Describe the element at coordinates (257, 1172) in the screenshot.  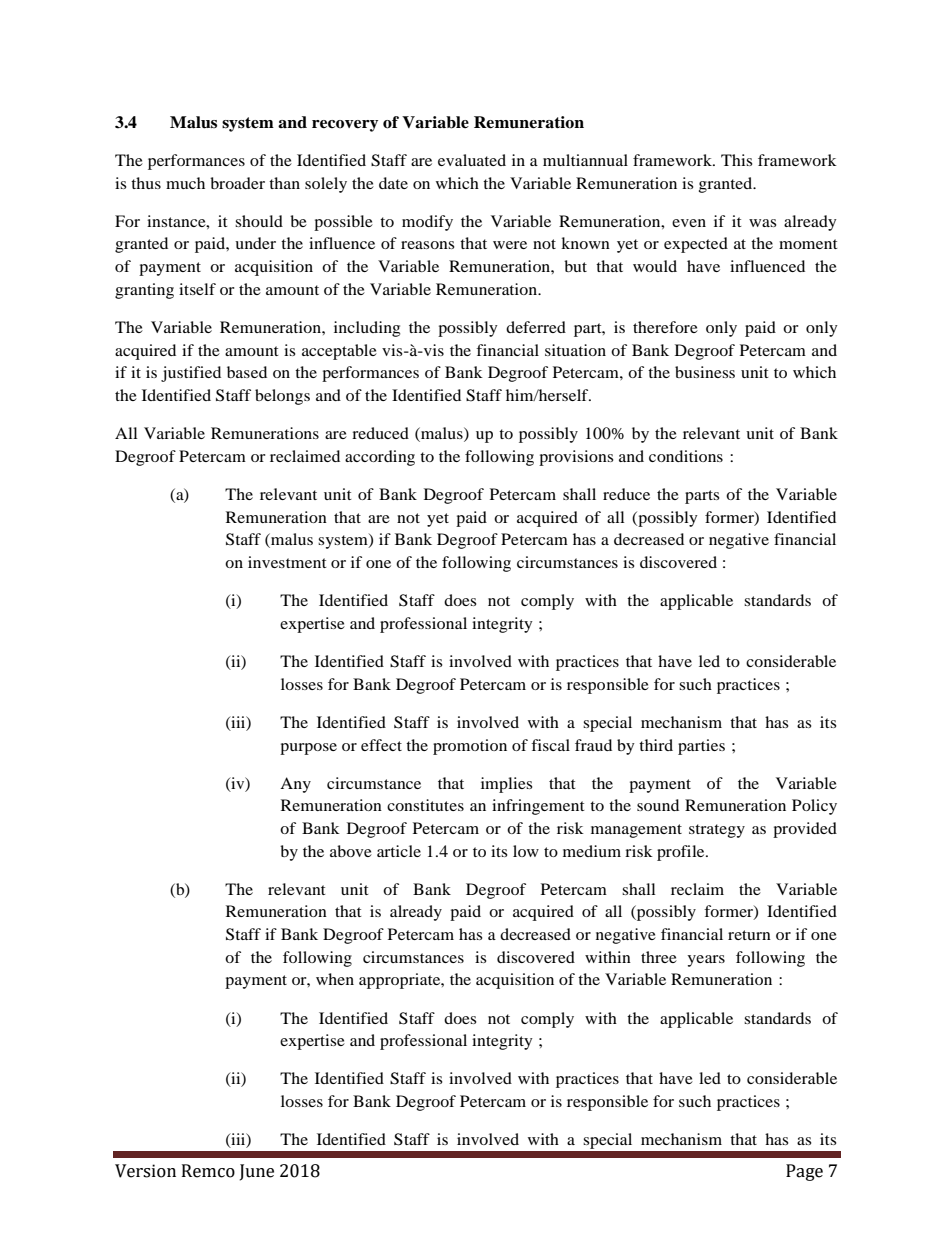
I see `June` at that location.
